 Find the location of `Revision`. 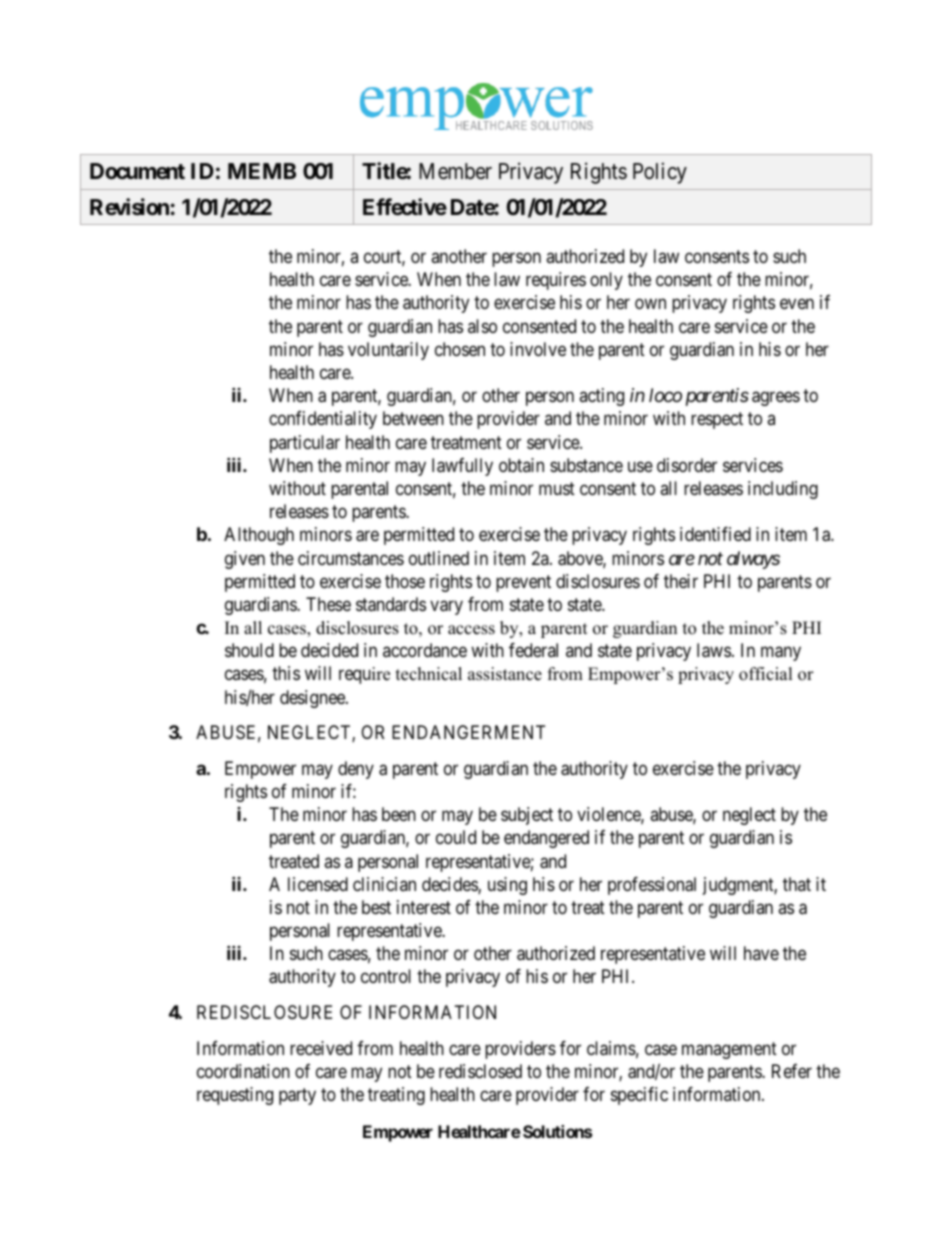

Revision is located at coordinates (129, 207).
